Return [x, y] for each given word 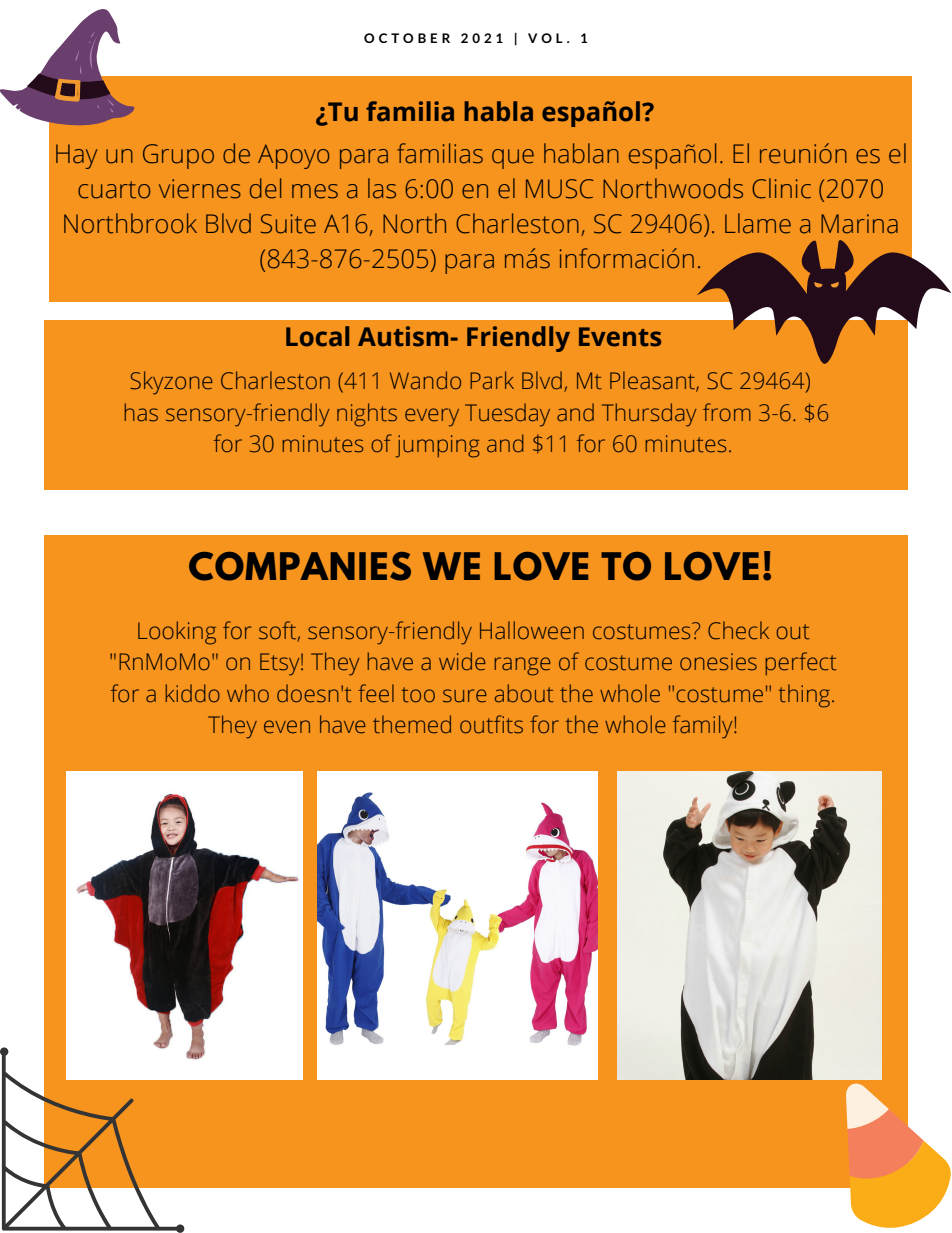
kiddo [192, 693]
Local [317, 336]
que [513, 159]
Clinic [781, 188]
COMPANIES [300, 566]
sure [465, 696]
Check [738, 630]
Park [492, 380]
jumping [437, 446]
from [727, 412]
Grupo [178, 156]
